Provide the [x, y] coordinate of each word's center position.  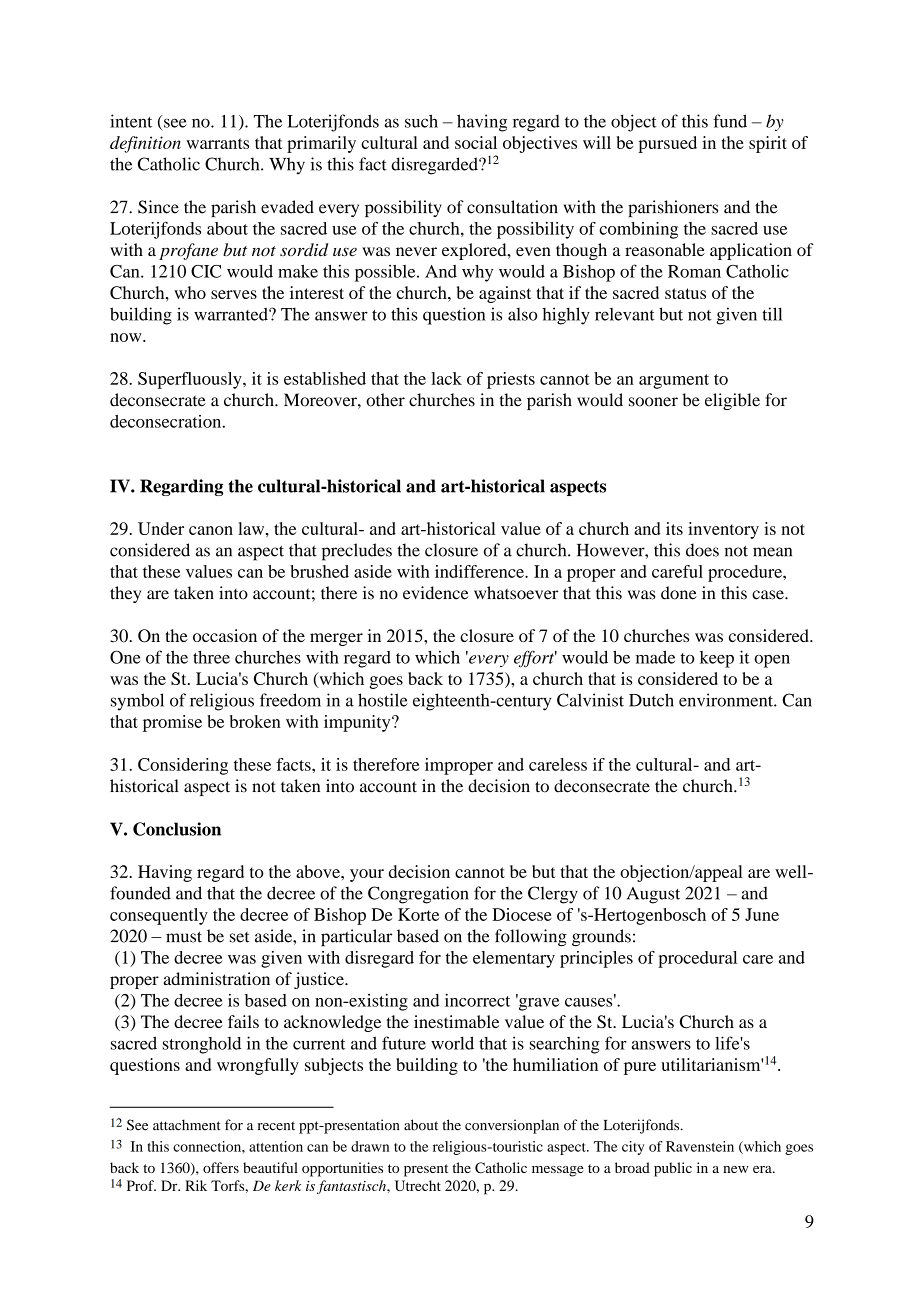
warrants [217, 143]
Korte [418, 914]
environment [727, 700]
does [702, 550]
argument [674, 381]
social [476, 142]
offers [221, 1167]
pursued [668, 144]
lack [446, 378]
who [190, 292]
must [184, 937]
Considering [183, 766]
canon [211, 530]
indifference [480, 571]
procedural [697, 959]
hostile [383, 700]
